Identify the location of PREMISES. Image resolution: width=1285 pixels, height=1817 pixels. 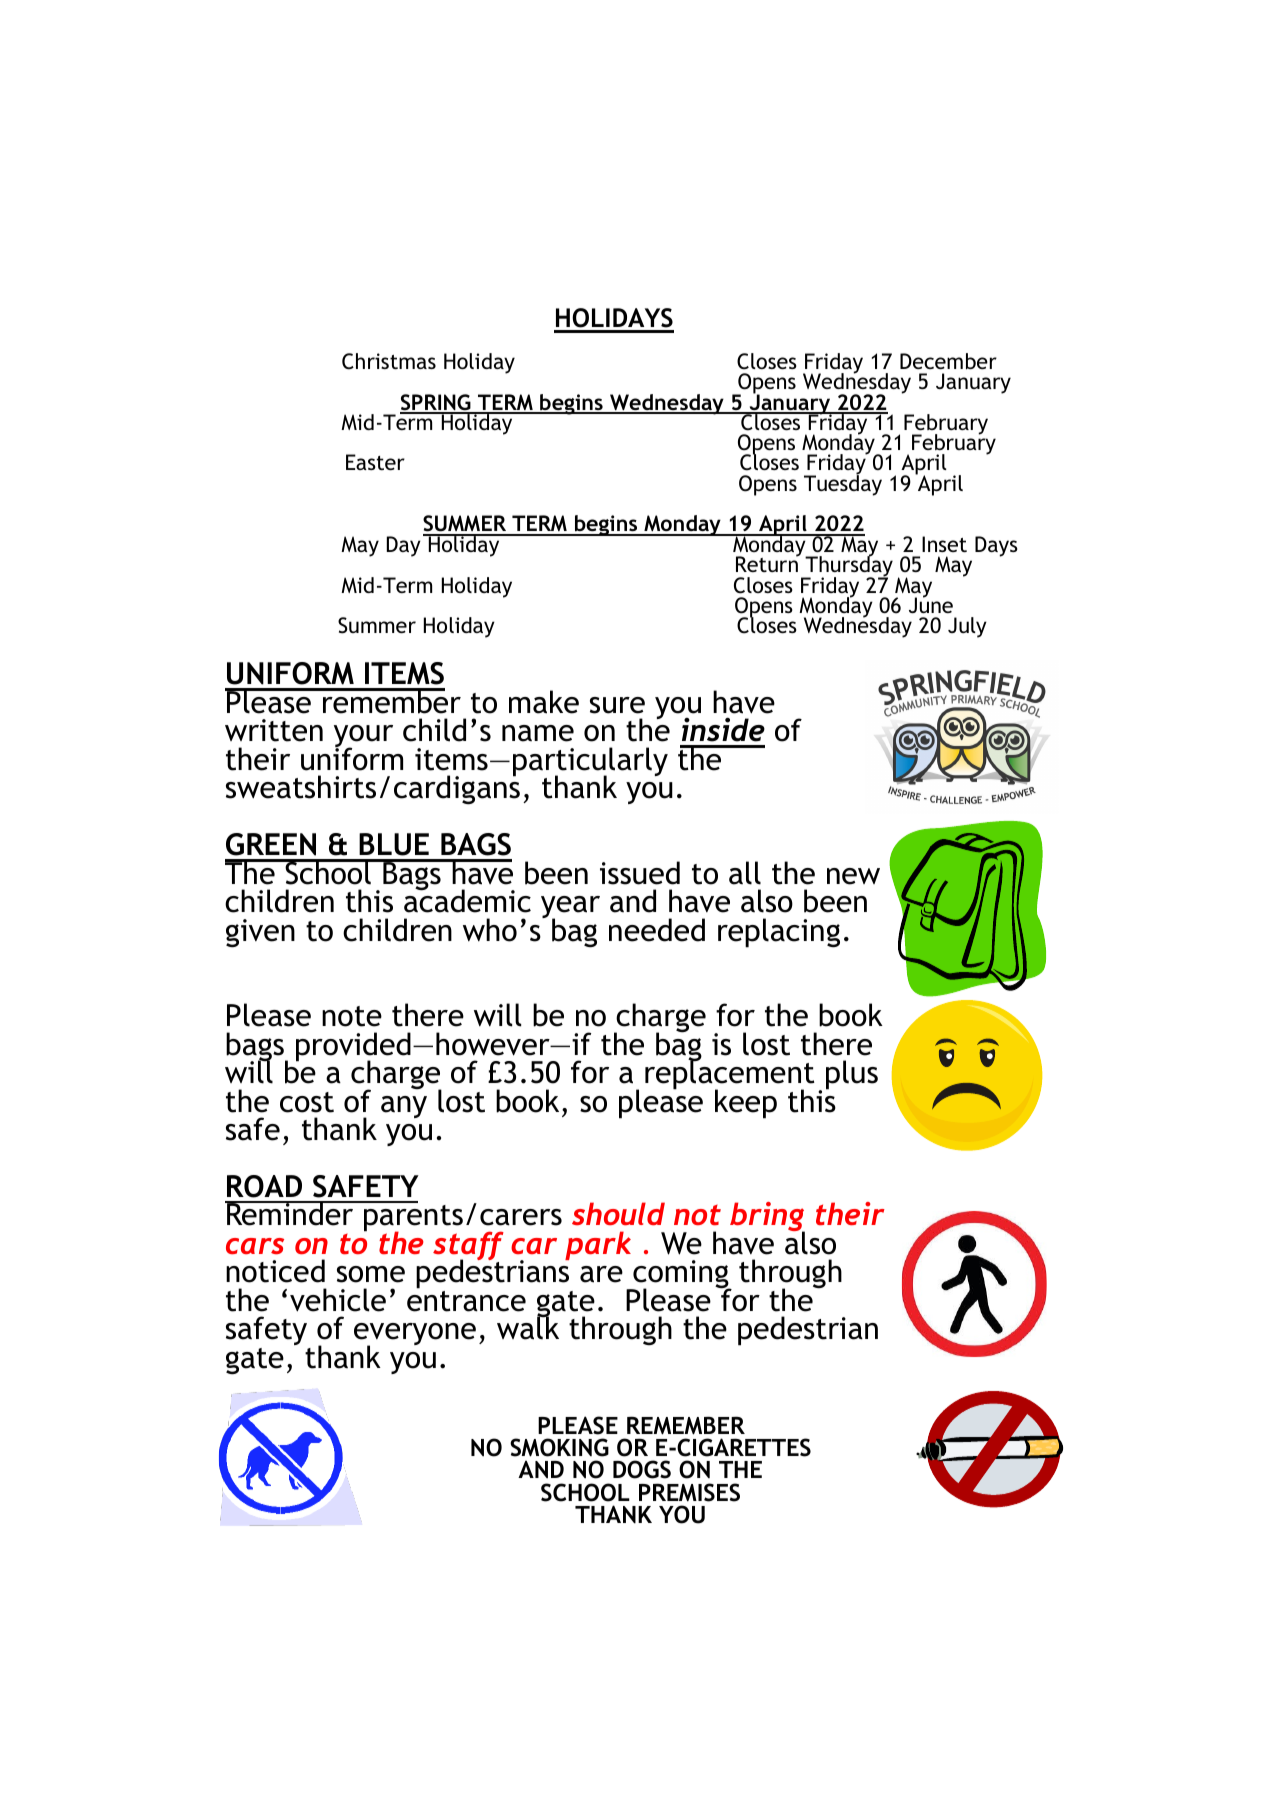
(689, 1492).
